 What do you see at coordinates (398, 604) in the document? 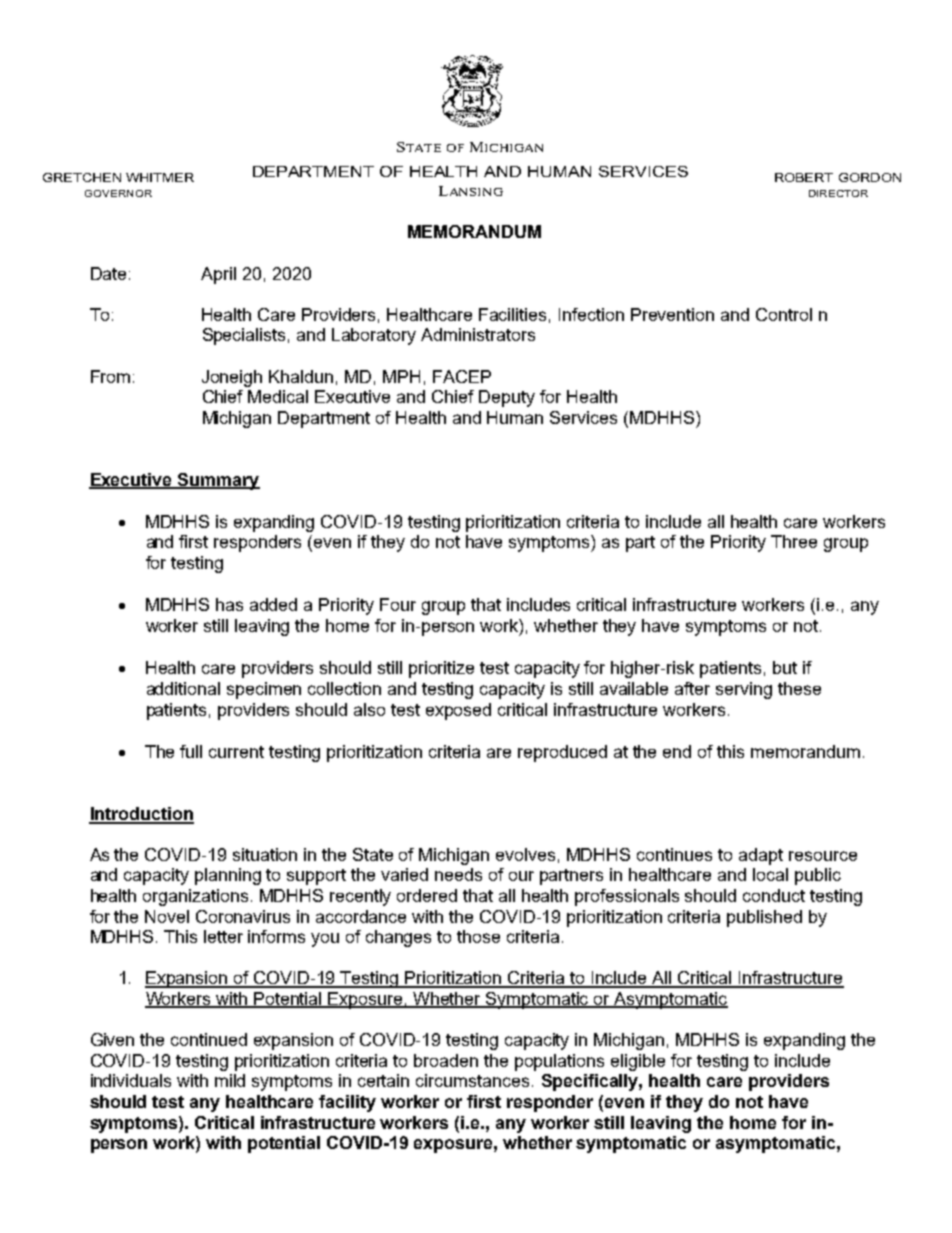
I see `Four` at bounding box center [398, 604].
